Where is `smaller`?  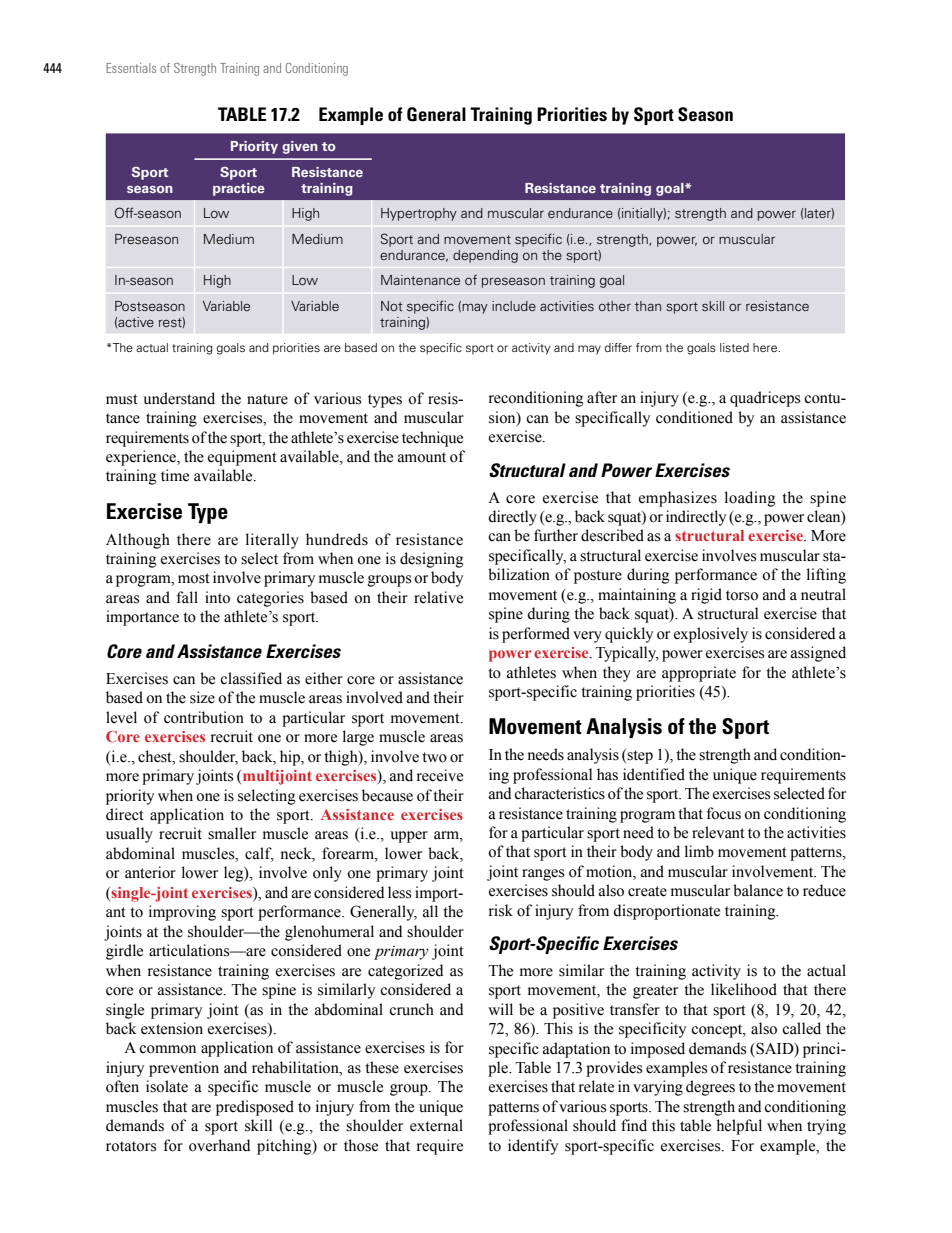 smaller is located at coordinates (232, 833).
